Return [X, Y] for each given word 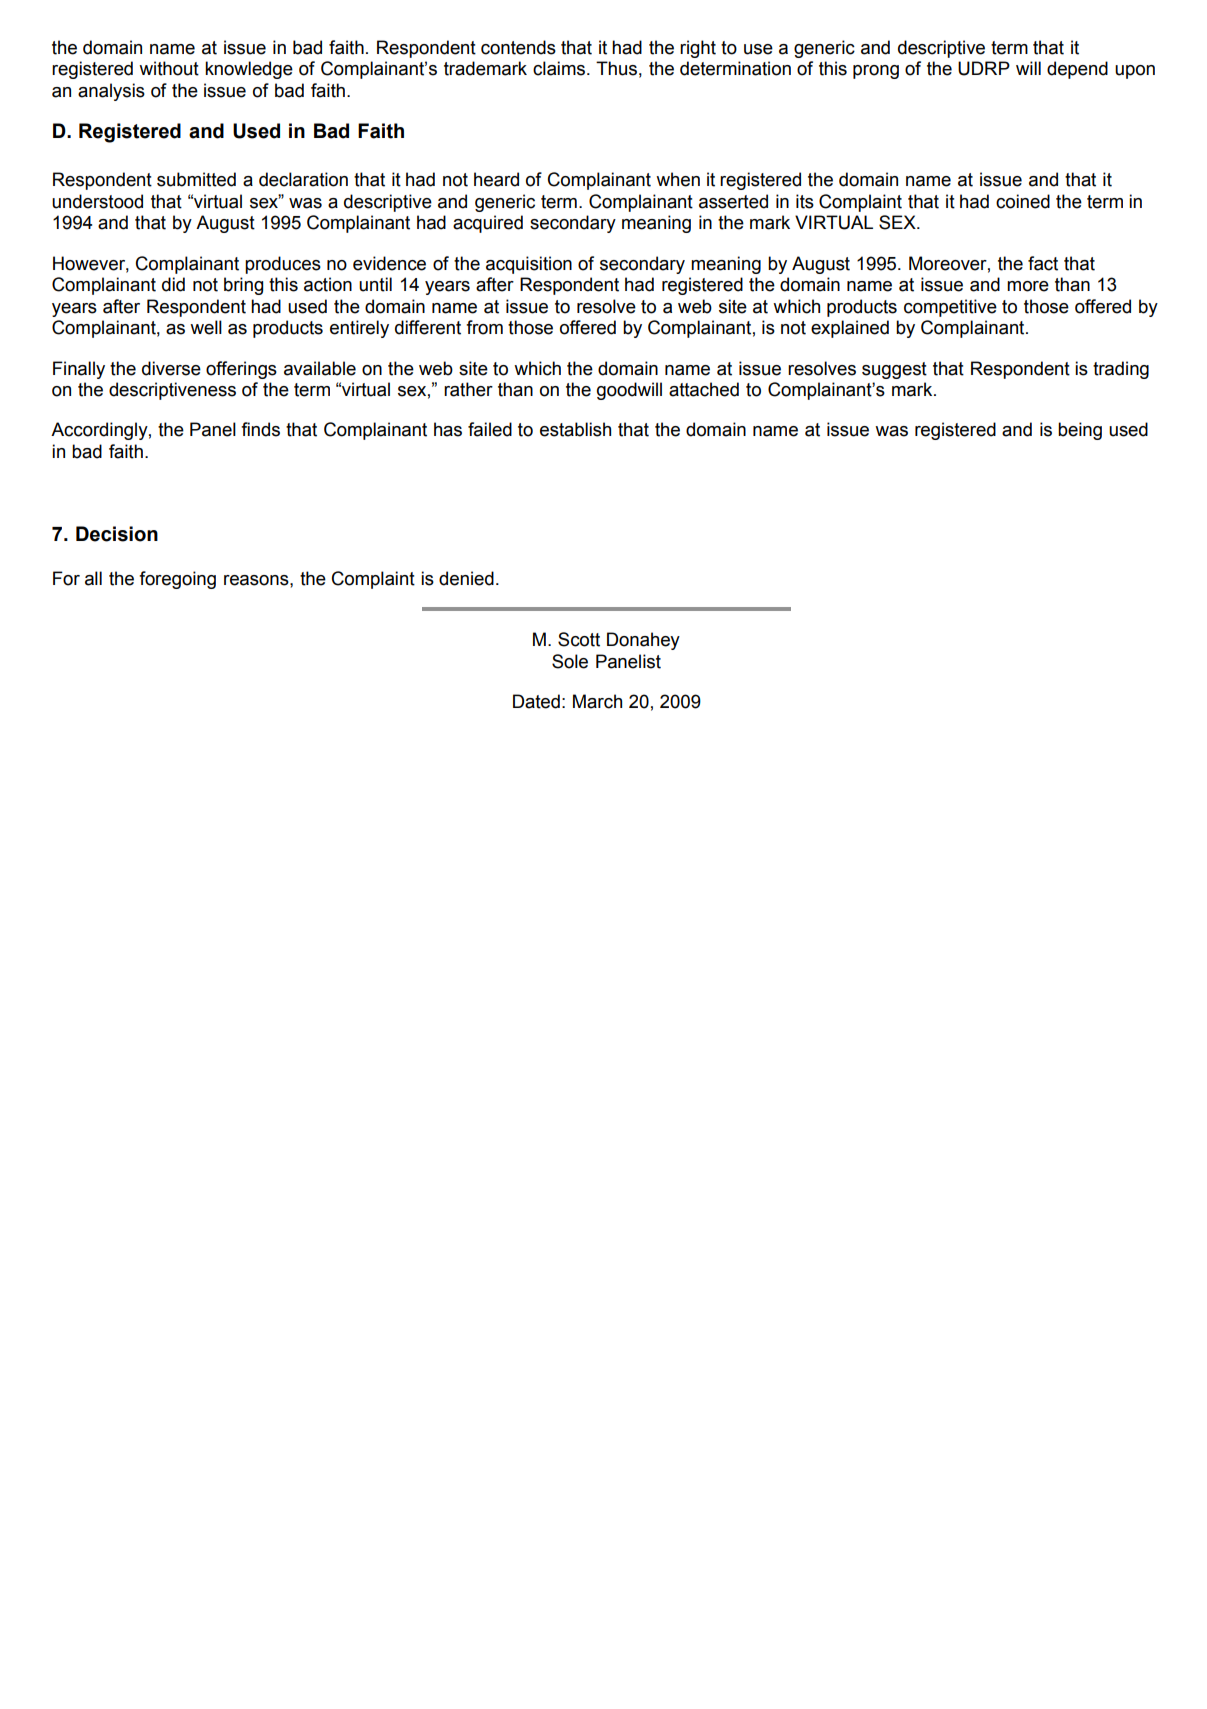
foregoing [177, 580]
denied [466, 578]
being [1080, 431]
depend [1077, 70]
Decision [117, 534]
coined [1023, 201]
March [597, 701]
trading [1121, 370]
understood [97, 201]
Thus [616, 68]
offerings [241, 370]
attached [704, 389]
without [169, 68]
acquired [488, 224]
